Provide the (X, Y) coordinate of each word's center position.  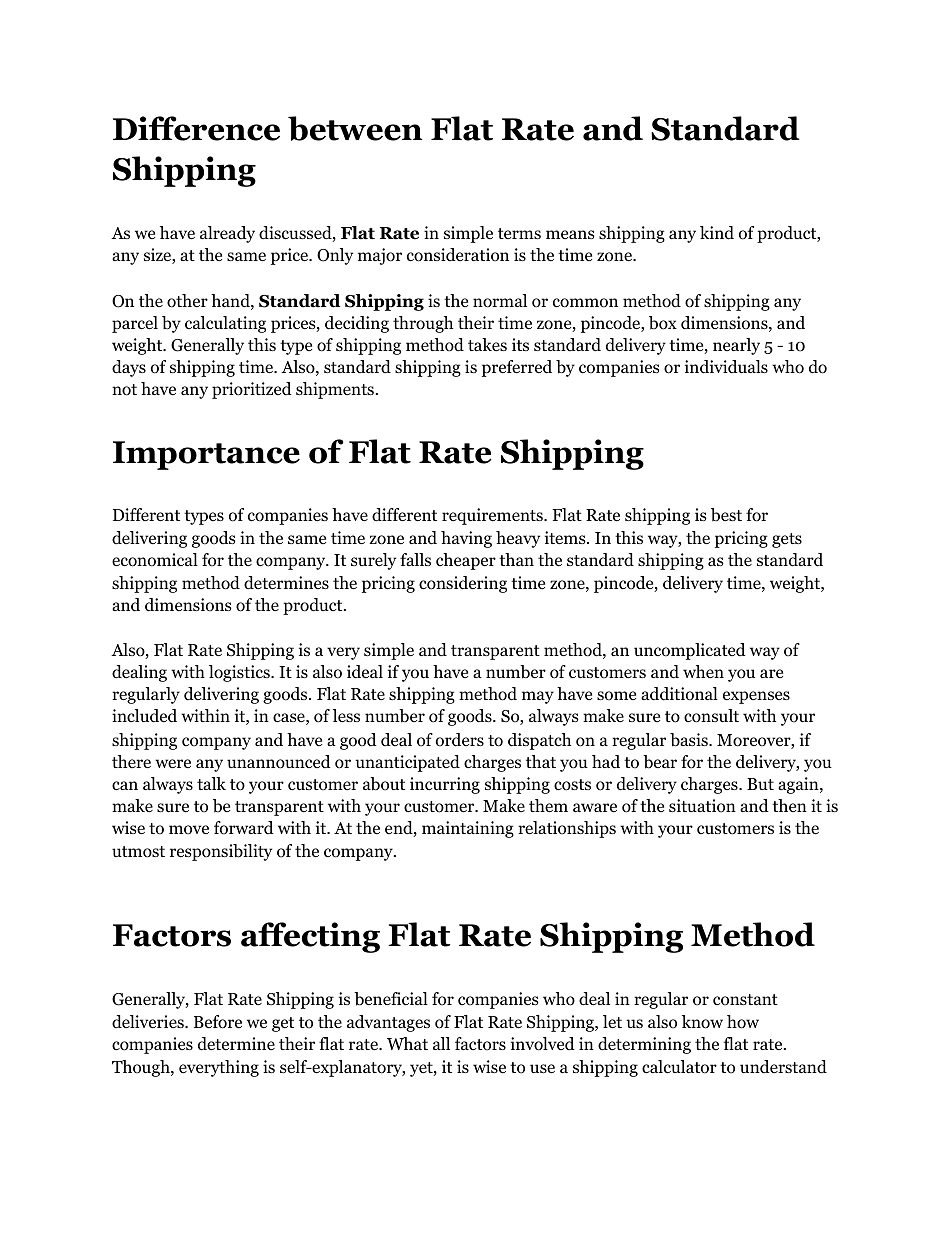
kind (717, 233)
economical (155, 560)
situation (702, 806)
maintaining (468, 829)
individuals (726, 367)
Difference (196, 128)
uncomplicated (690, 651)
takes (487, 344)
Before (218, 1022)
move (189, 830)
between (355, 128)
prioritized (252, 390)
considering (463, 584)
